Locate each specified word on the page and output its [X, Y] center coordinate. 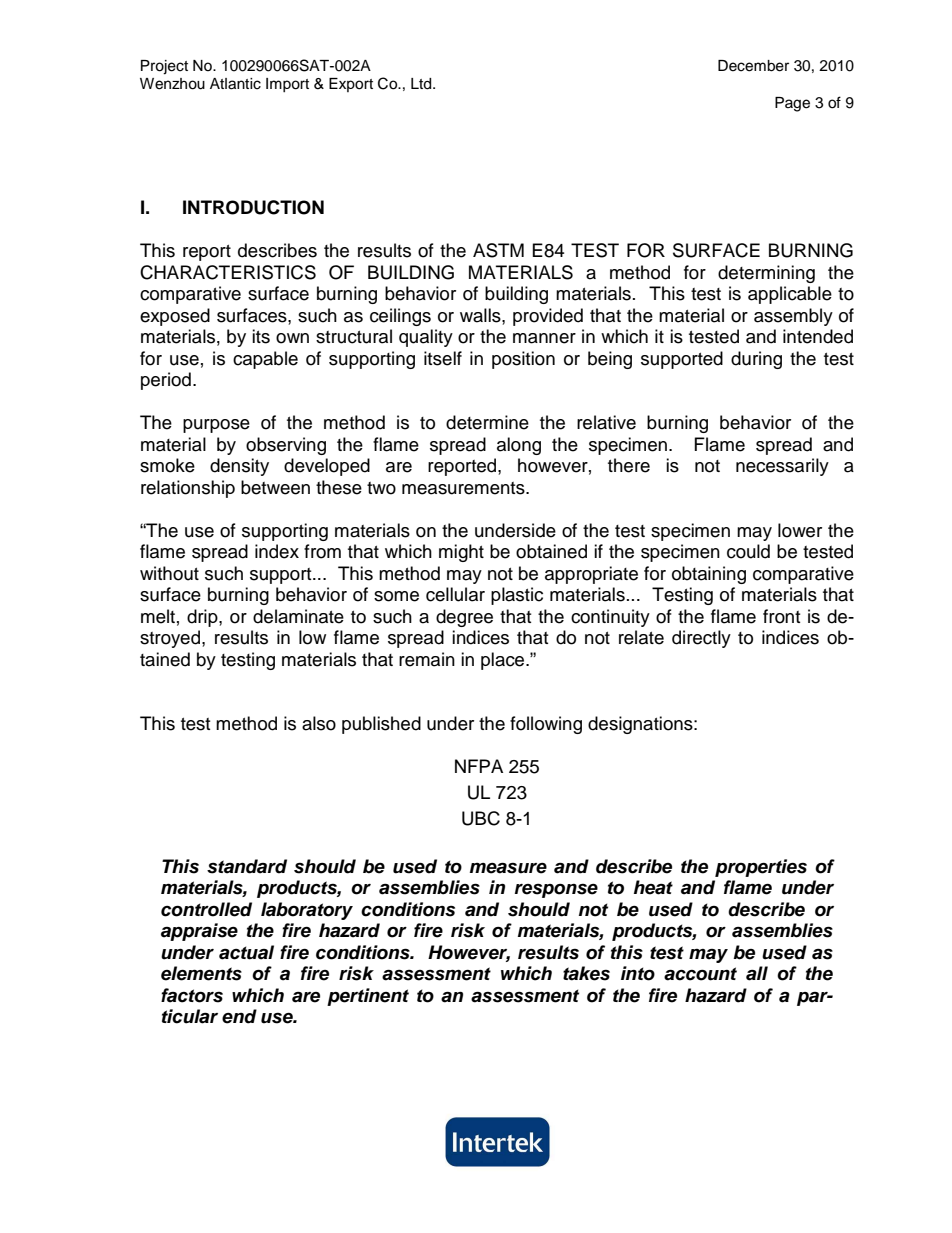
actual [246, 952]
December [753, 66]
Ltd [422, 84]
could [748, 551]
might [461, 553]
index [277, 551]
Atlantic [235, 84]
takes [586, 973]
